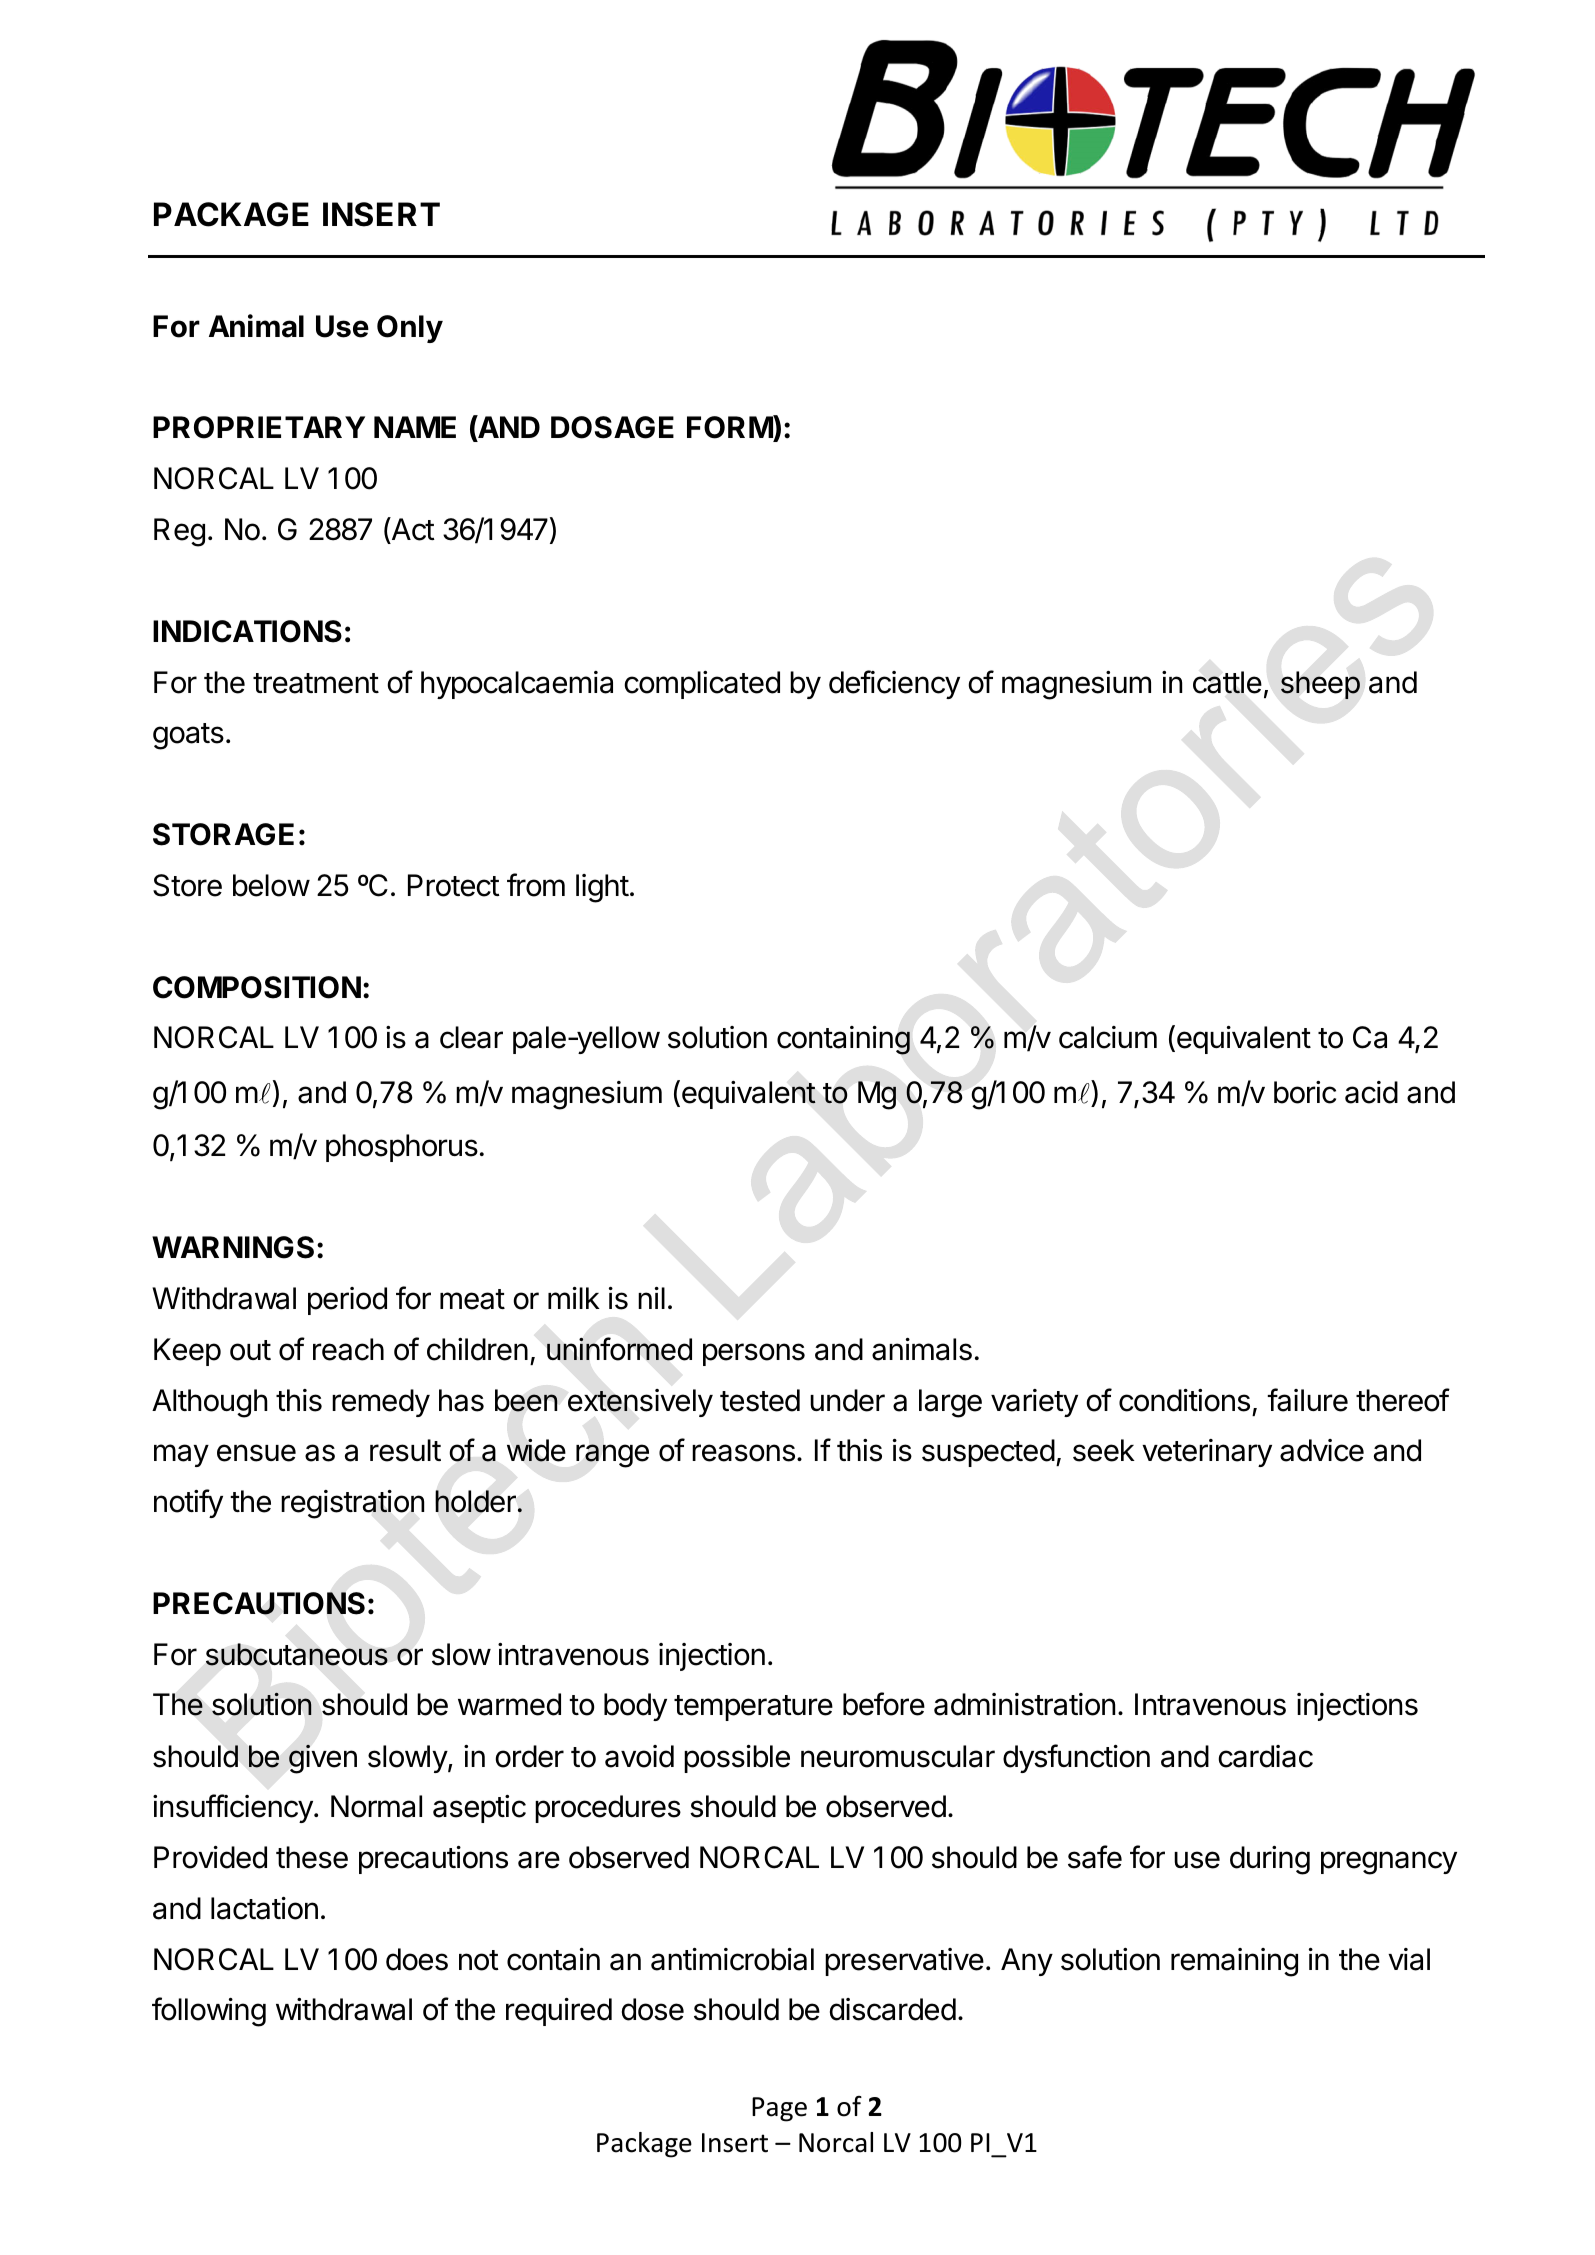 The height and width of the document is (2255, 1595). What do you see at coordinates (259, 427) in the document?
I see `PROPRIETARY` at bounding box center [259, 427].
